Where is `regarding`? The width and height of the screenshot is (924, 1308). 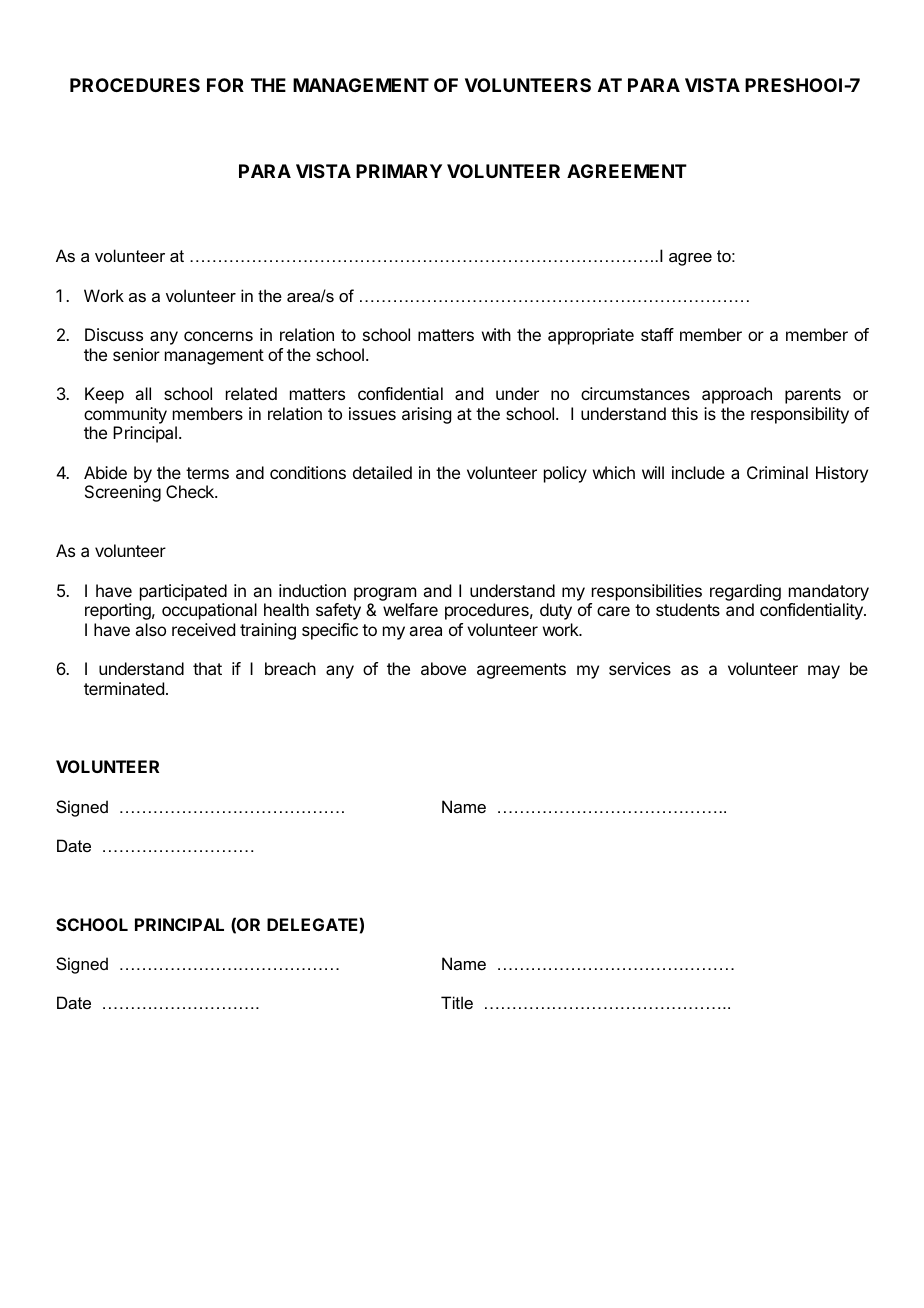 regarding is located at coordinates (745, 592).
